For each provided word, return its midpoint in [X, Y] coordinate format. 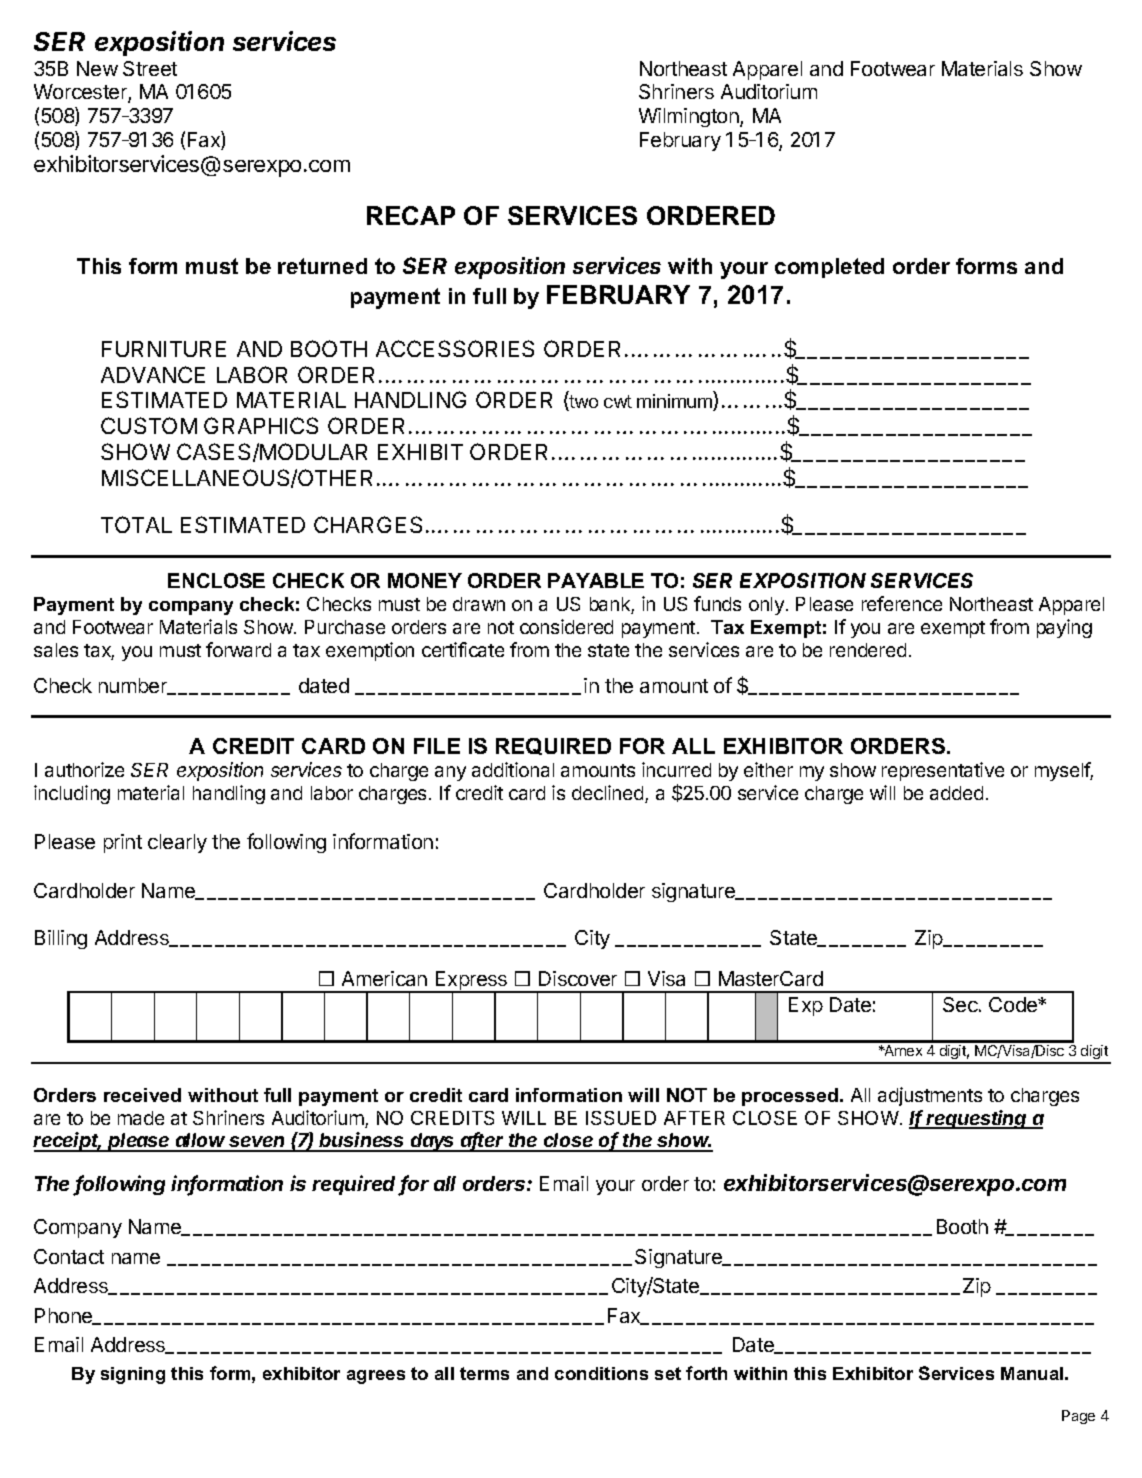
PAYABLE [596, 580]
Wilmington [690, 117]
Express [471, 982]
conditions [601, 1373]
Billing [61, 939]
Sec [961, 1004]
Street [150, 68]
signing [133, 1375]
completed [829, 268]
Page [1078, 1417]
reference [902, 603]
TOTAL [136, 524]
